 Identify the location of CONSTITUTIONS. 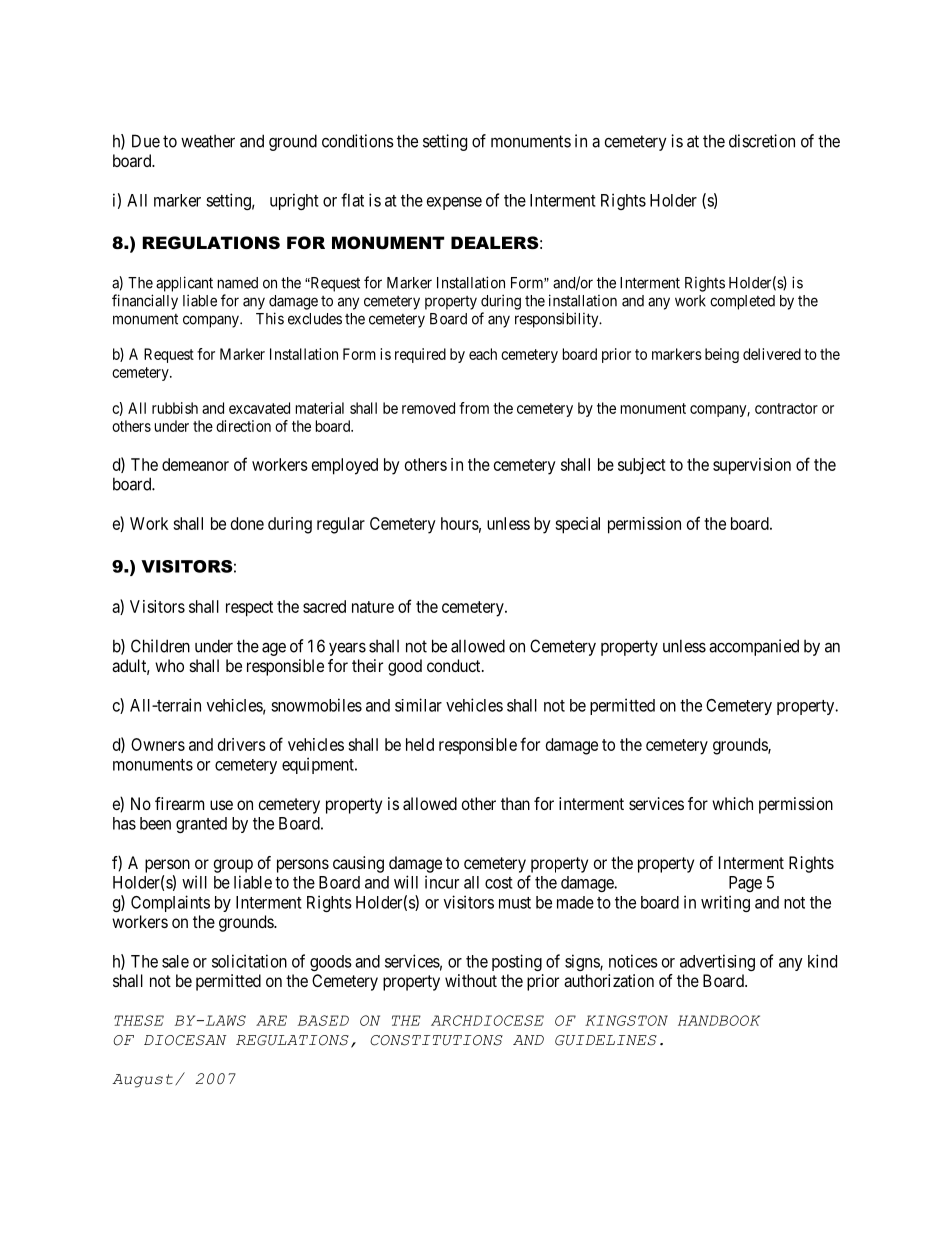
(436, 1040).
